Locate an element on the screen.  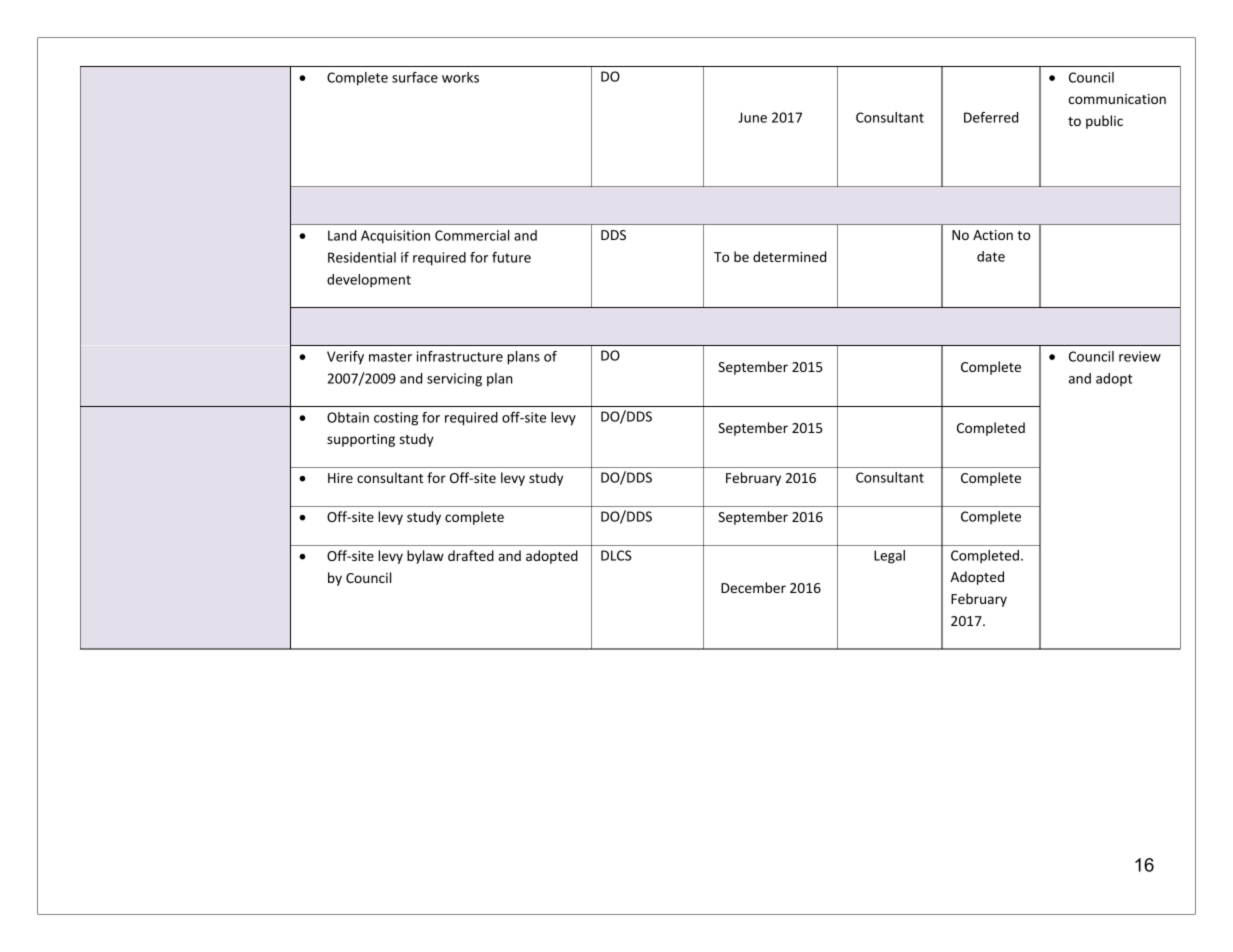
determined is located at coordinates (789, 256).
